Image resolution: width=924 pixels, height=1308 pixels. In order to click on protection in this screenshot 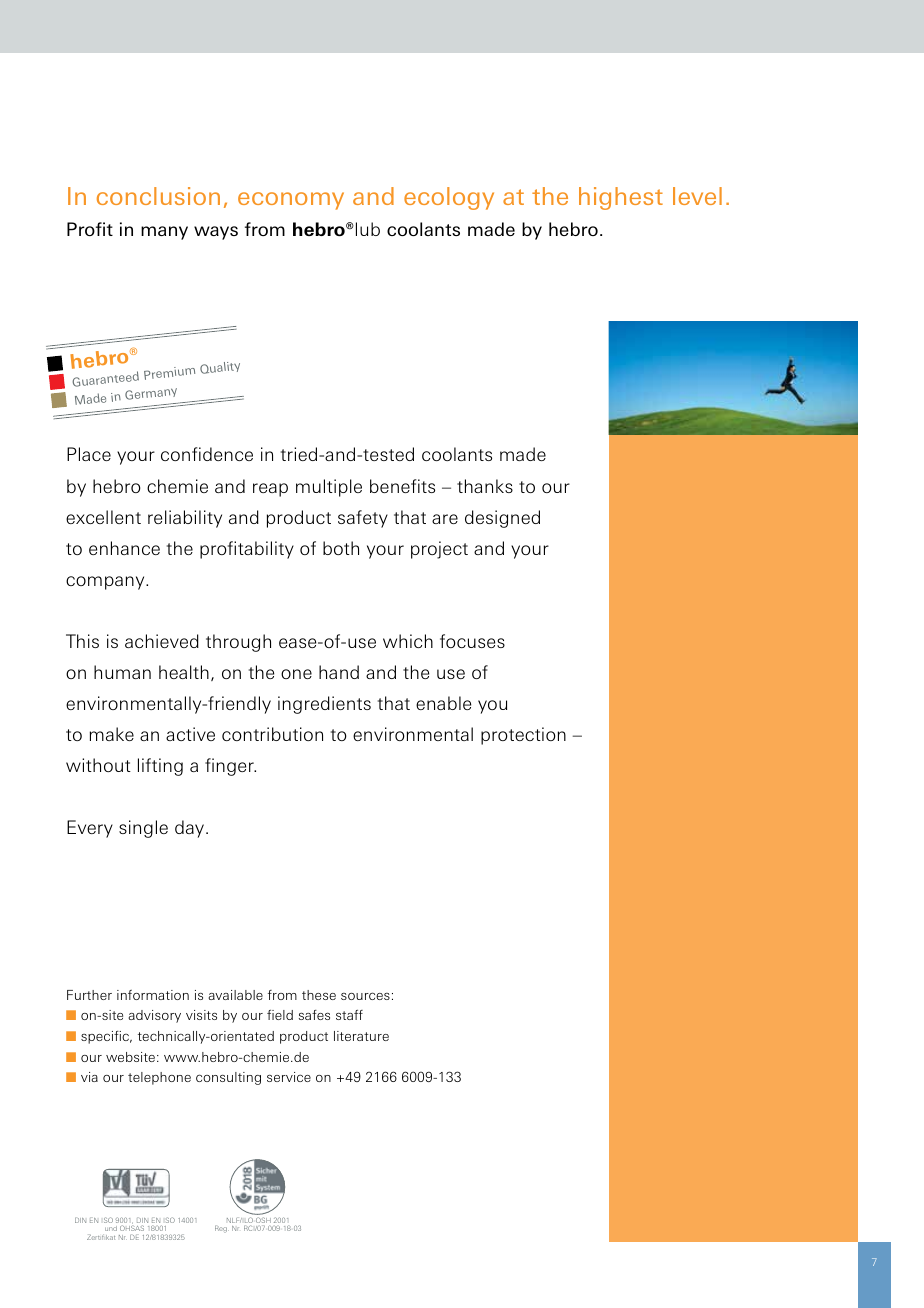, I will do `click(523, 736)`.
